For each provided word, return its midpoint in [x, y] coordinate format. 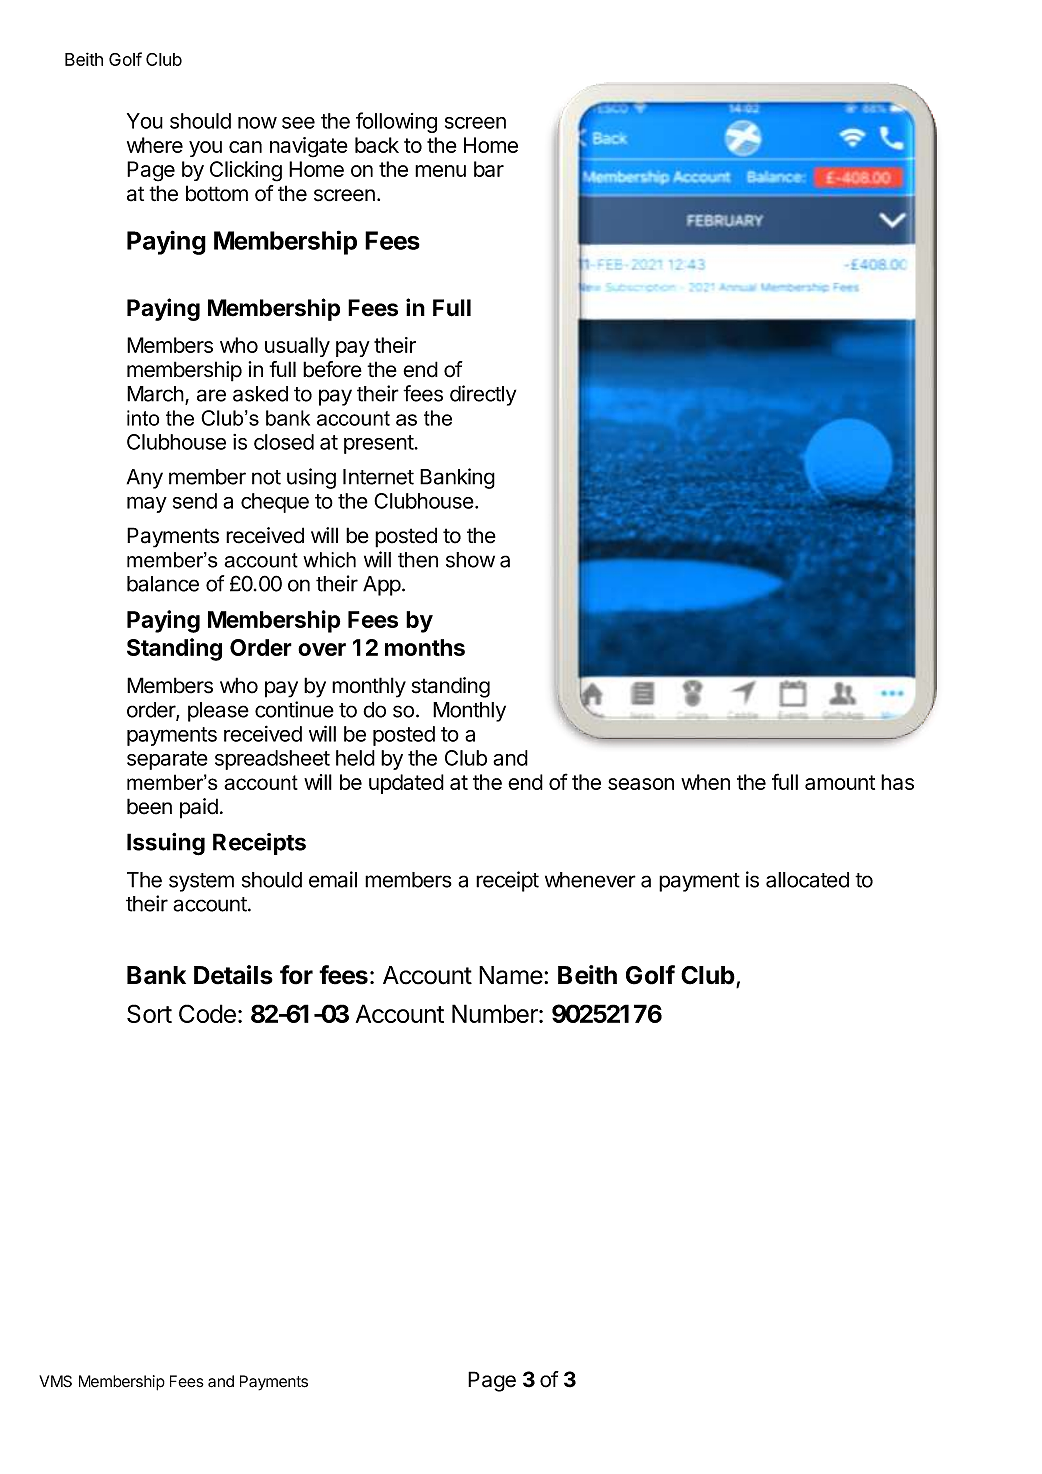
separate [167, 760]
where [155, 145]
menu [440, 171]
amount [840, 782]
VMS [55, 1381]
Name [511, 975]
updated [406, 784]
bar [489, 169]
